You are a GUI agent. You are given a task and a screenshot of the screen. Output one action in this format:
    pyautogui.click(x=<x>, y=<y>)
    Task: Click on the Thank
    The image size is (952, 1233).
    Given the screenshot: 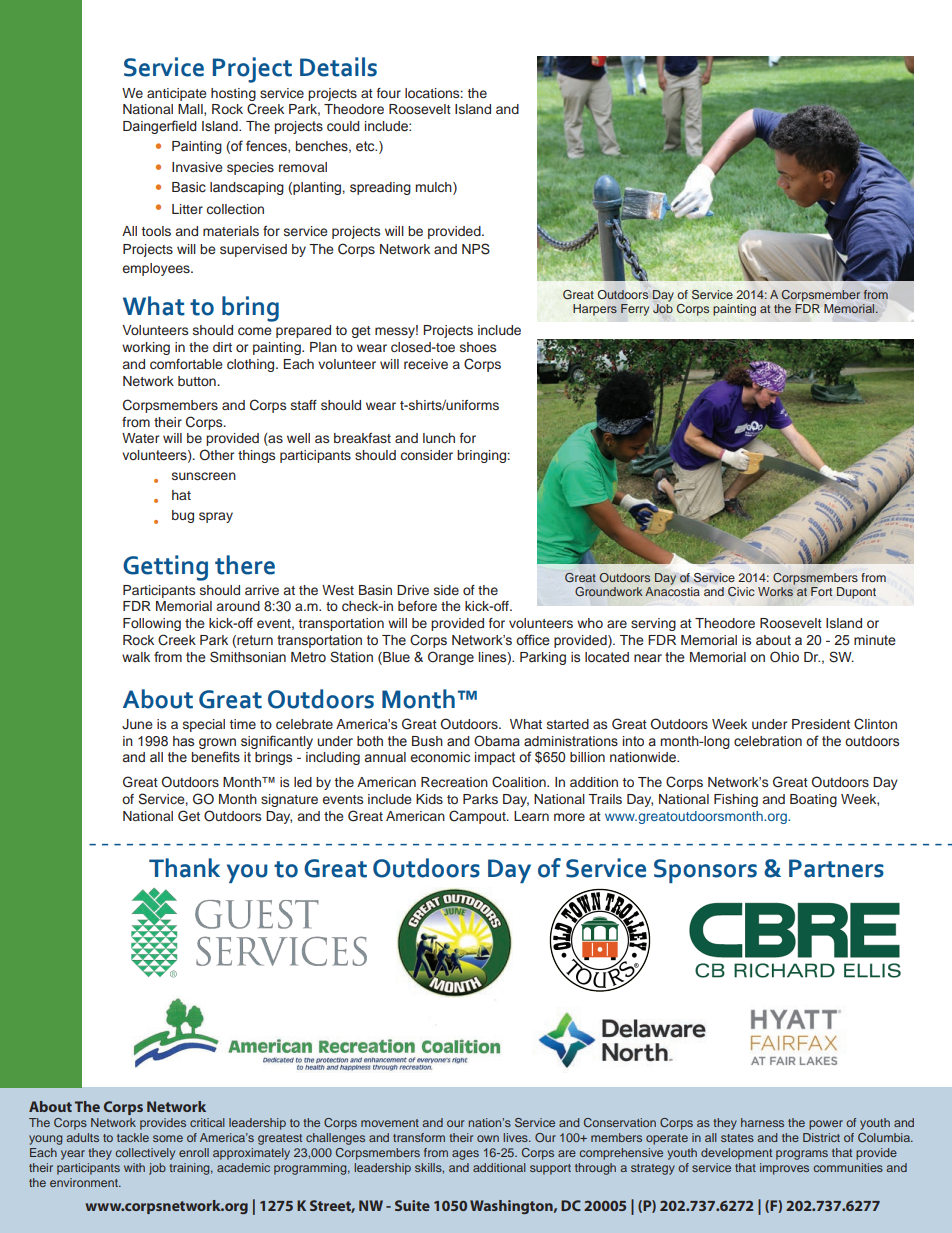 What is the action you would take?
    pyautogui.click(x=184, y=868)
